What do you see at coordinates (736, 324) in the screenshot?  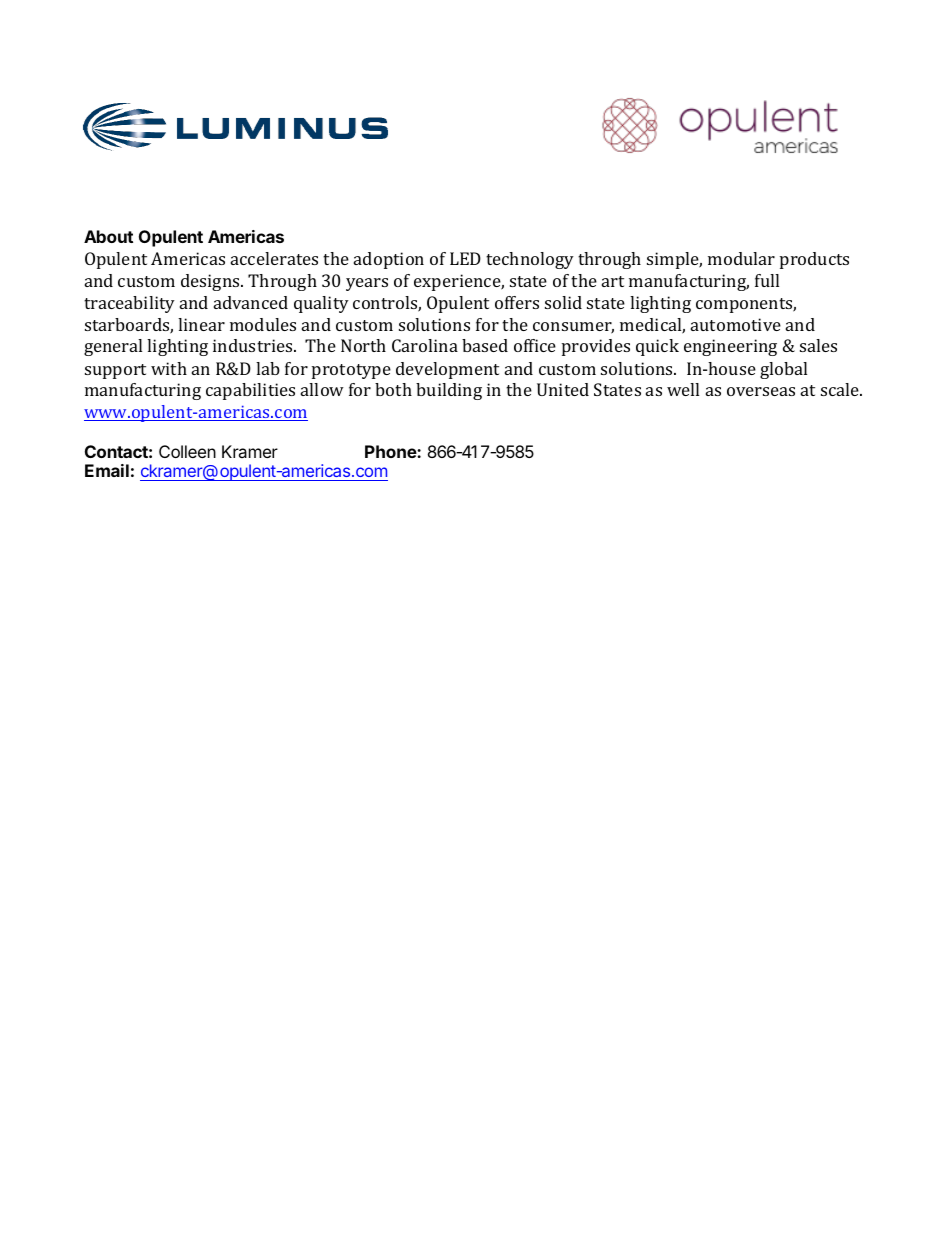 I see `automotive` at bounding box center [736, 324].
